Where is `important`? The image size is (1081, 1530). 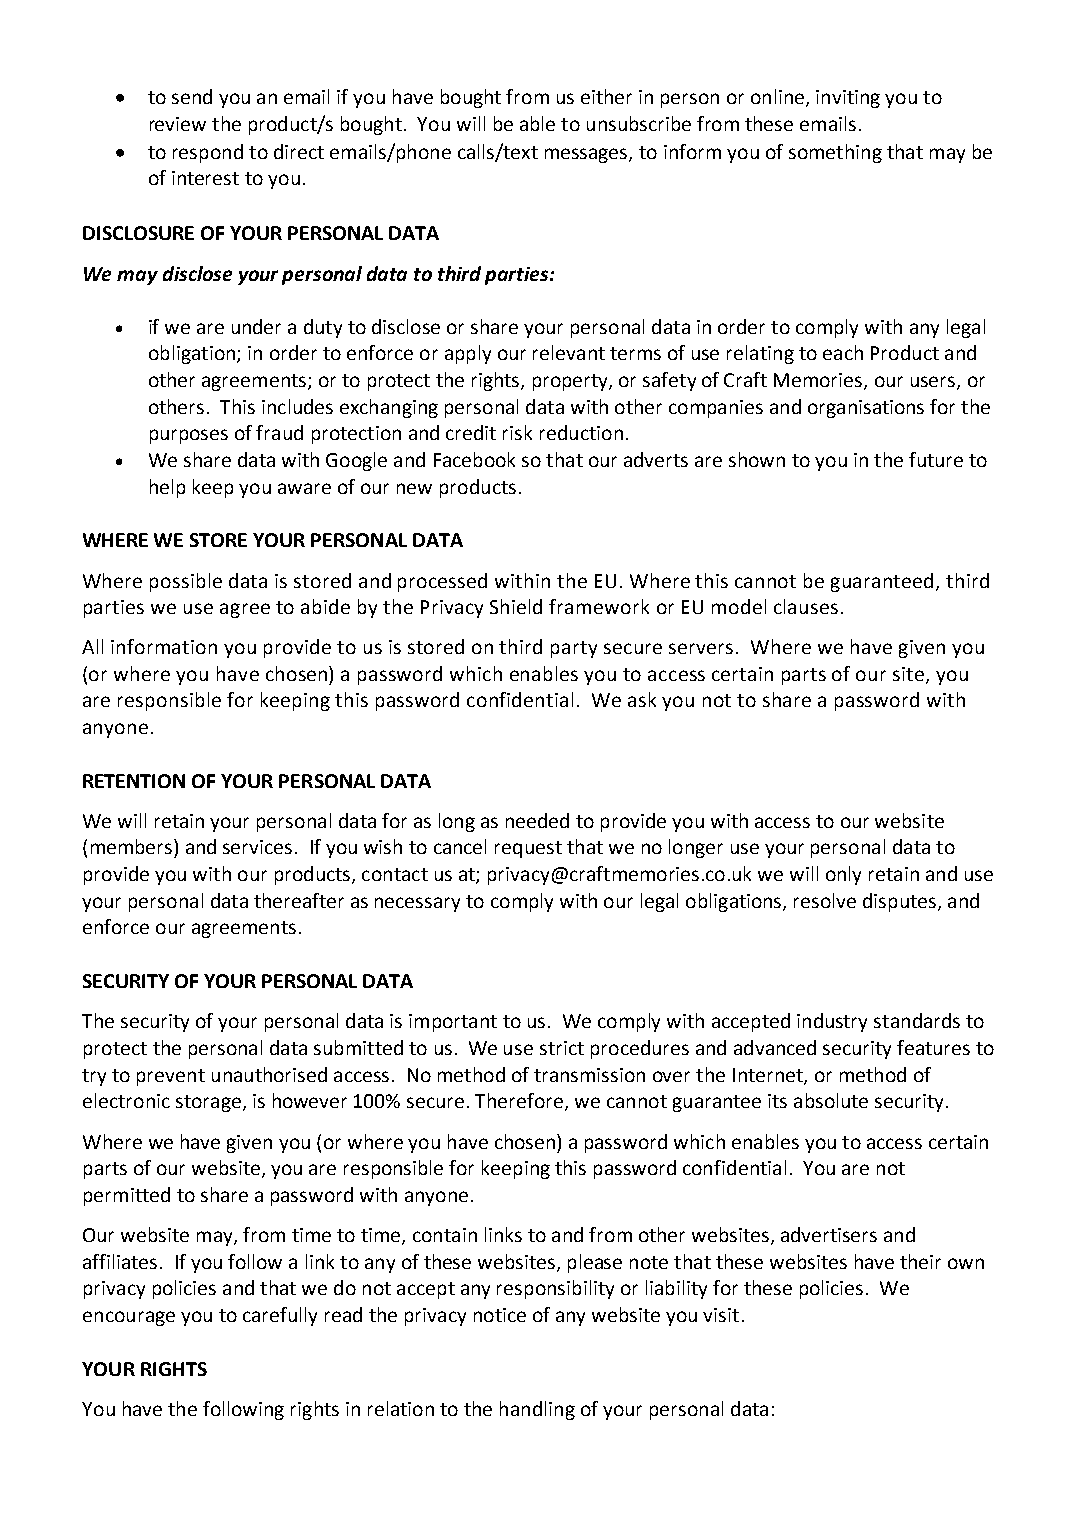 important is located at coordinates (453, 1023).
